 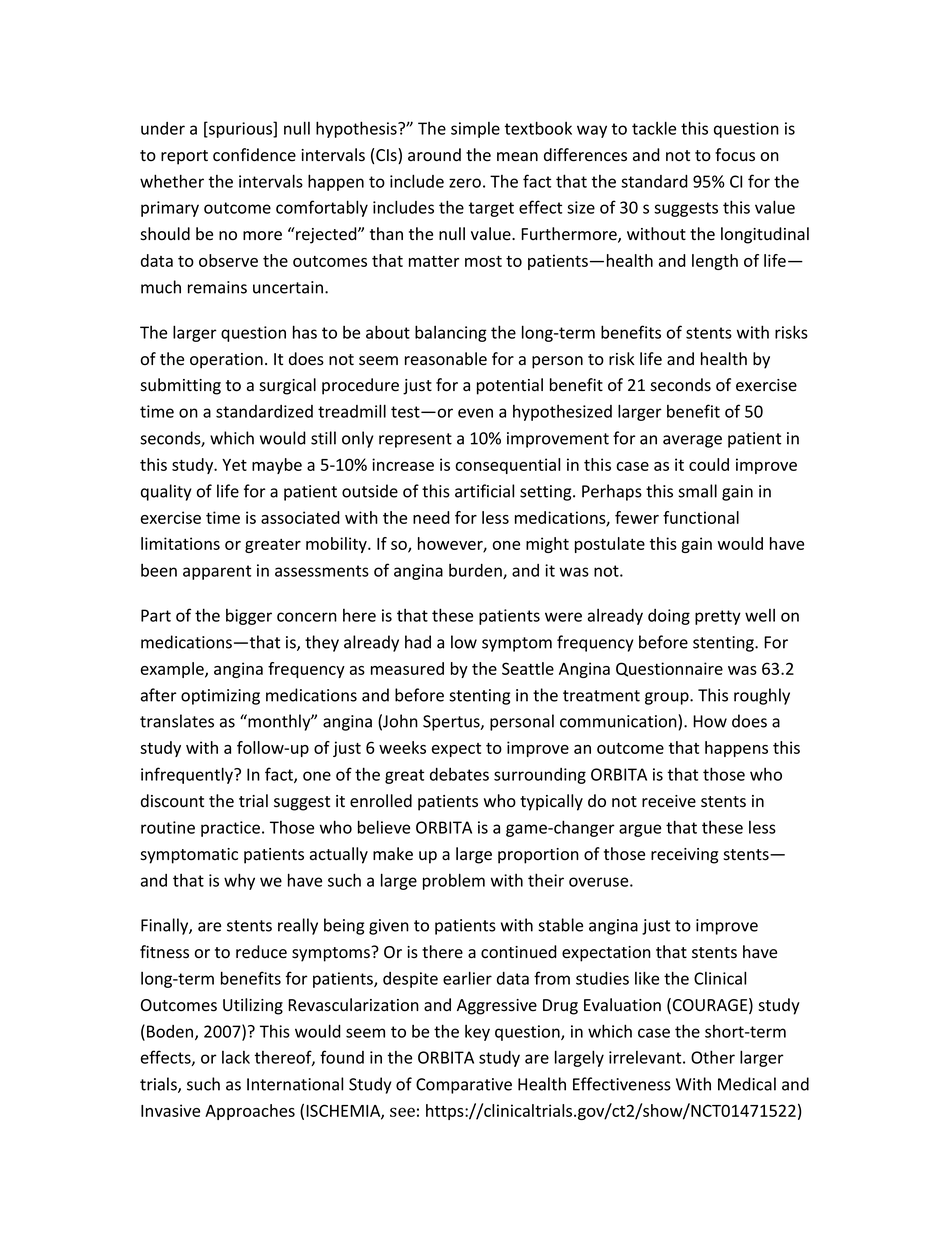 What do you see at coordinates (236, 1057) in the screenshot?
I see `lack` at bounding box center [236, 1057].
